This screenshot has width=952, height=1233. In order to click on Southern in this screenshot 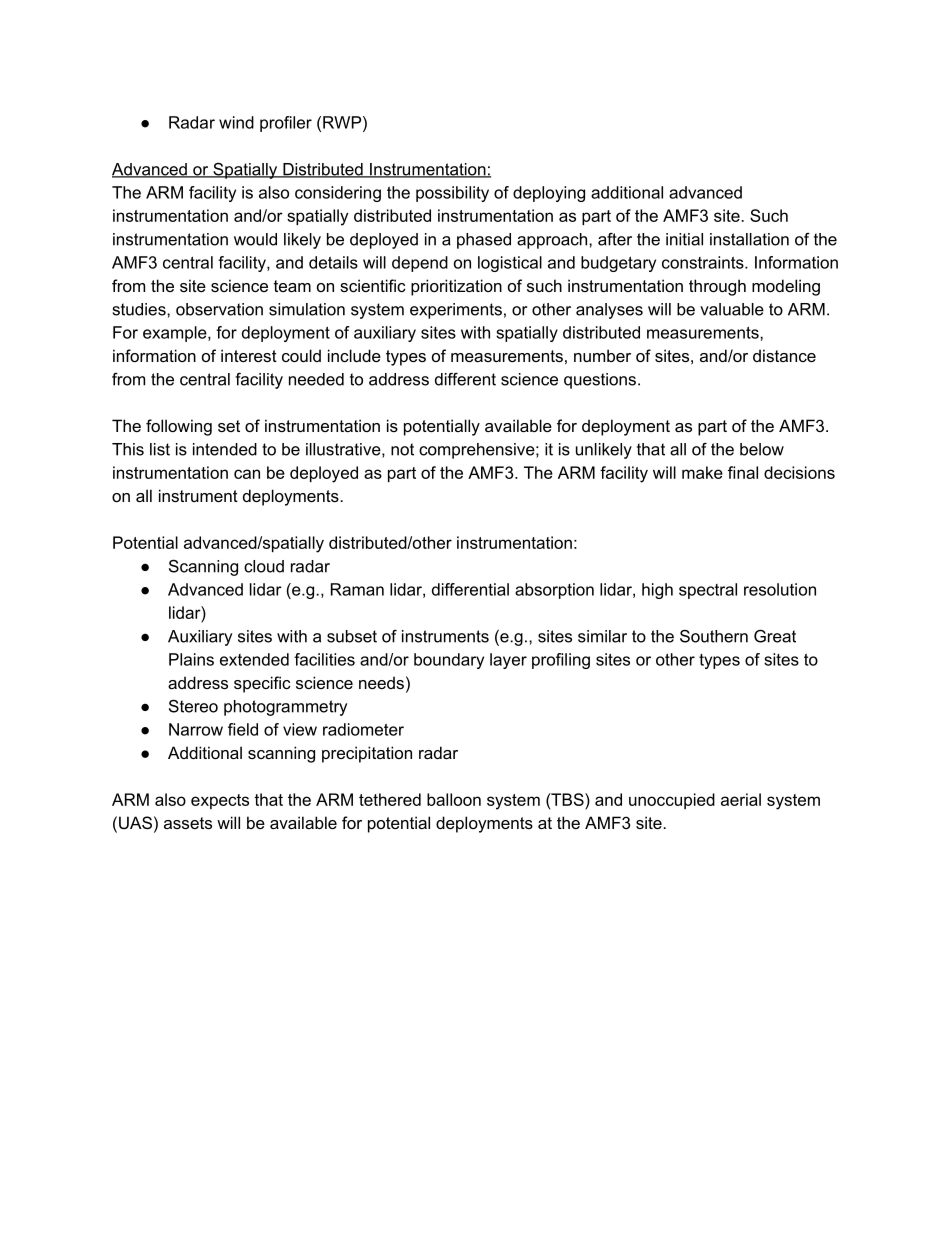, I will do `click(714, 636)`.
